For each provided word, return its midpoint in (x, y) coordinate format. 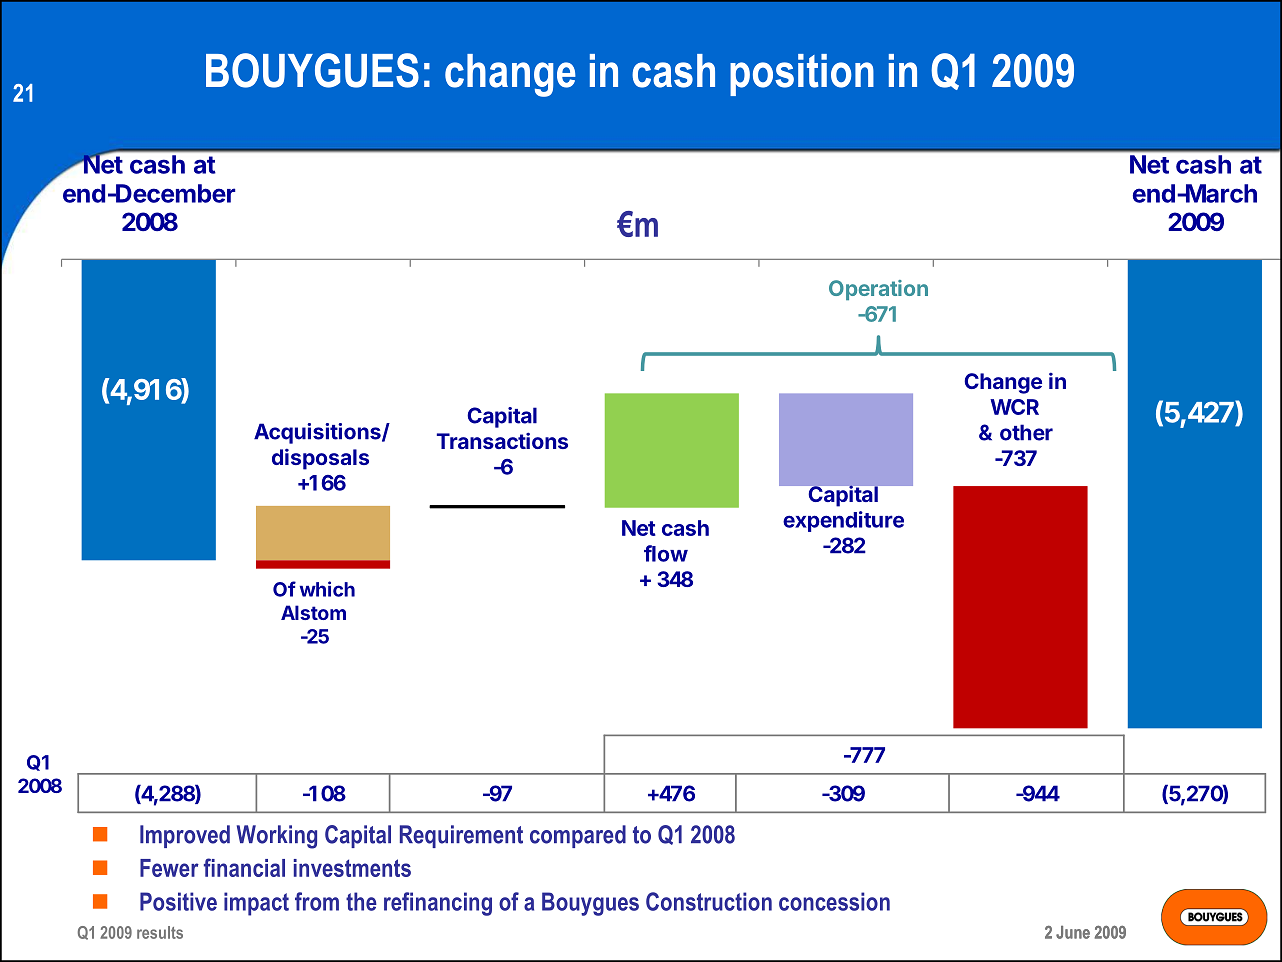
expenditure (843, 521)
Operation (878, 290)
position (802, 75)
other (1026, 432)
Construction (709, 901)
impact (256, 904)
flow (666, 553)
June (1073, 932)
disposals (320, 459)
